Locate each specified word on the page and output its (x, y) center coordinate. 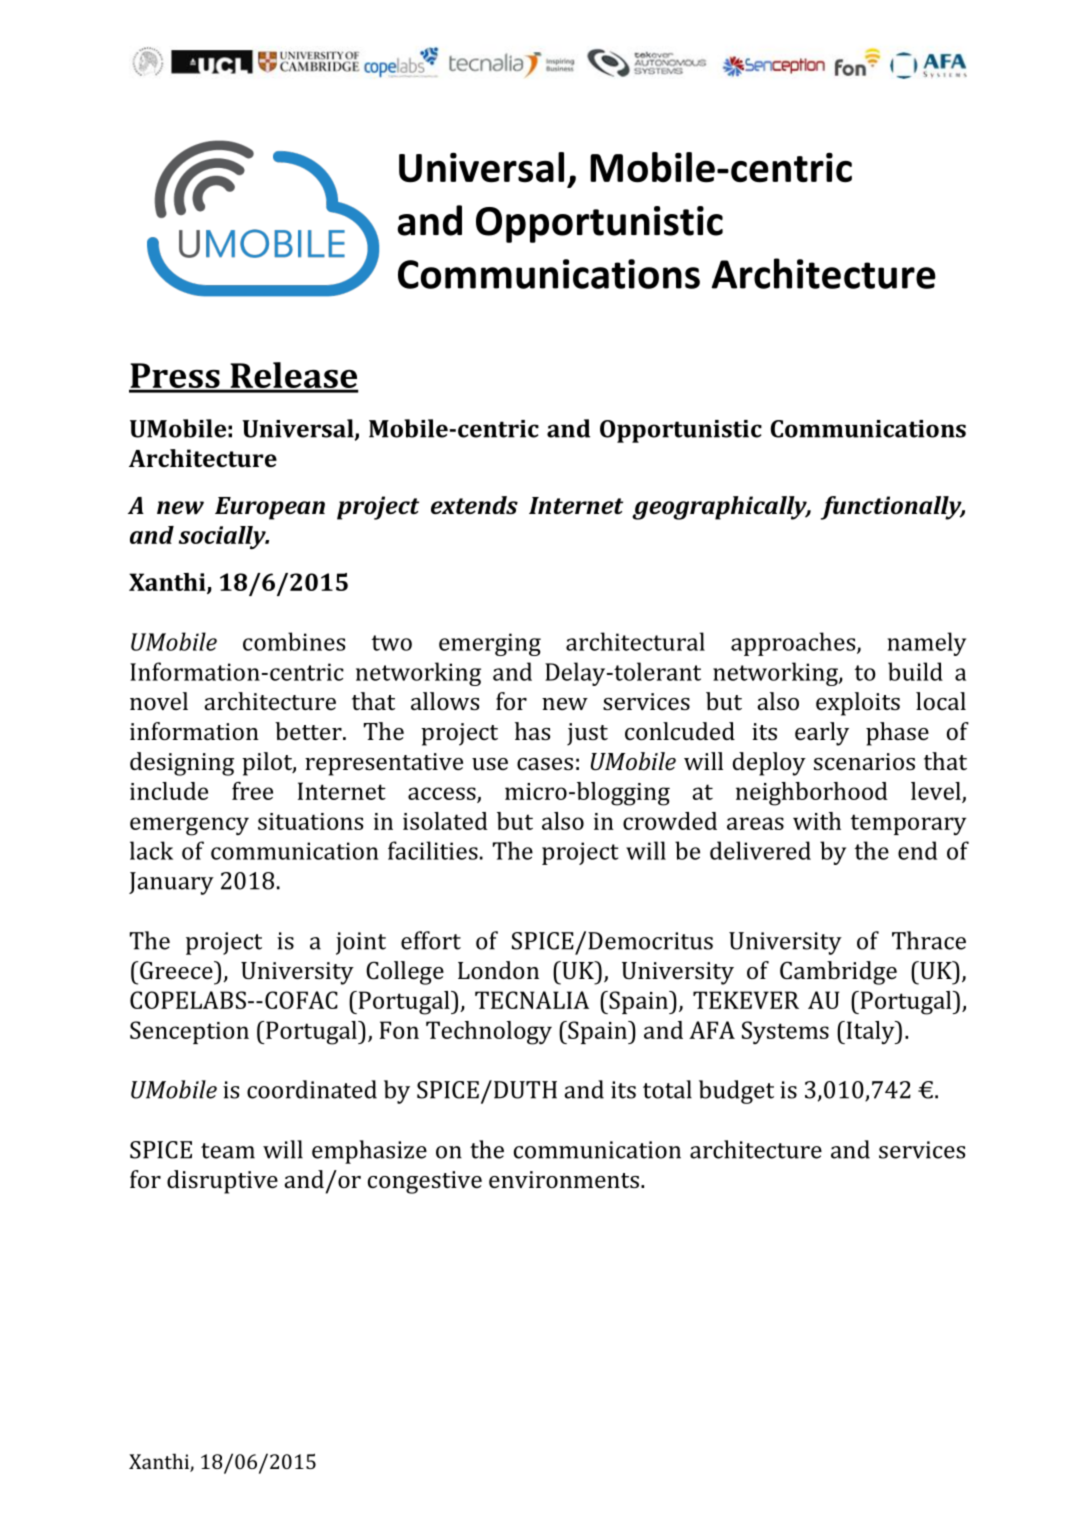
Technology (489, 1033)
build (915, 671)
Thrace (929, 940)
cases (545, 764)
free (252, 791)
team (228, 1151)
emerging (490, 644)
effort (431, 940)
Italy (870, 1032)
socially (223, 537)
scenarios (864, 761)
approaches (794, 644)
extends (474, 505)
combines (294, 641)
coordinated (312, 1089)
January (171, 883)
